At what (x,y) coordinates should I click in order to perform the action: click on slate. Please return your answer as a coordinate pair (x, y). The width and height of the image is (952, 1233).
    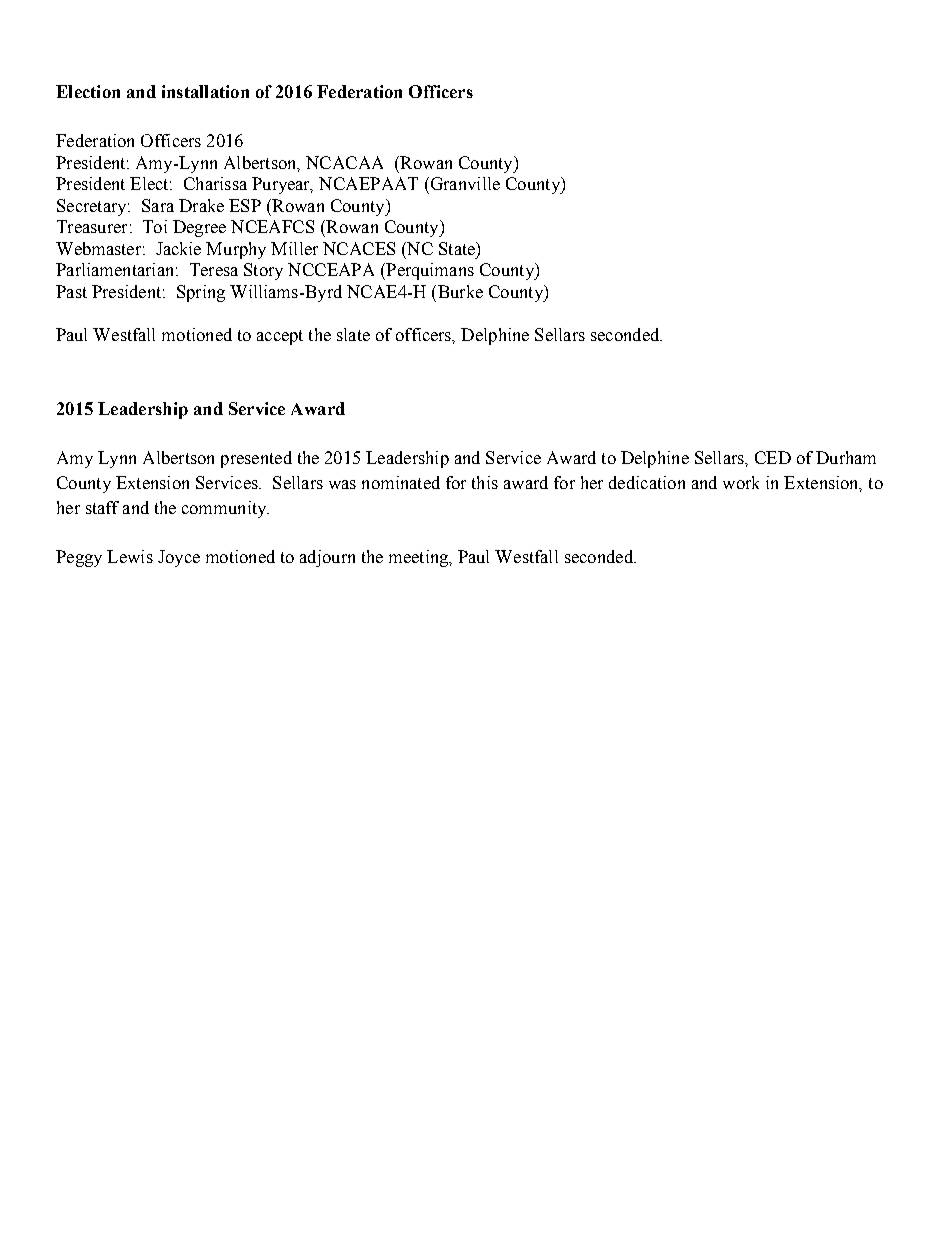
    Looking at the image, I should click on (353, 334).
